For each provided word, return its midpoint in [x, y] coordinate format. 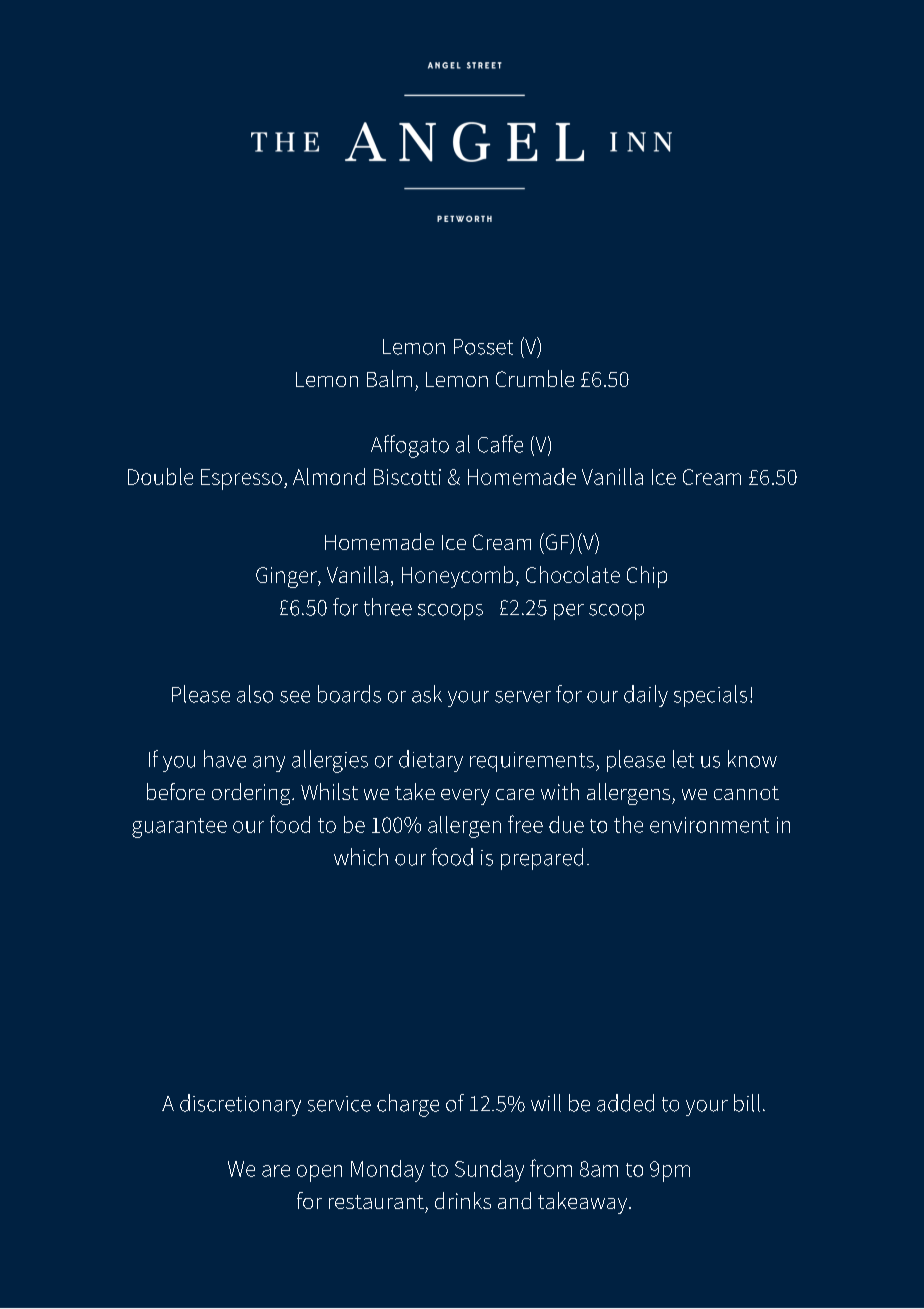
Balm [389, 378]
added [625, 1103]
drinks [463, 1200]
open [319, 1173]
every [465, 797]
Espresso [241, 479]
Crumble [535, 378]
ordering [252, 794]
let [683, 759]
